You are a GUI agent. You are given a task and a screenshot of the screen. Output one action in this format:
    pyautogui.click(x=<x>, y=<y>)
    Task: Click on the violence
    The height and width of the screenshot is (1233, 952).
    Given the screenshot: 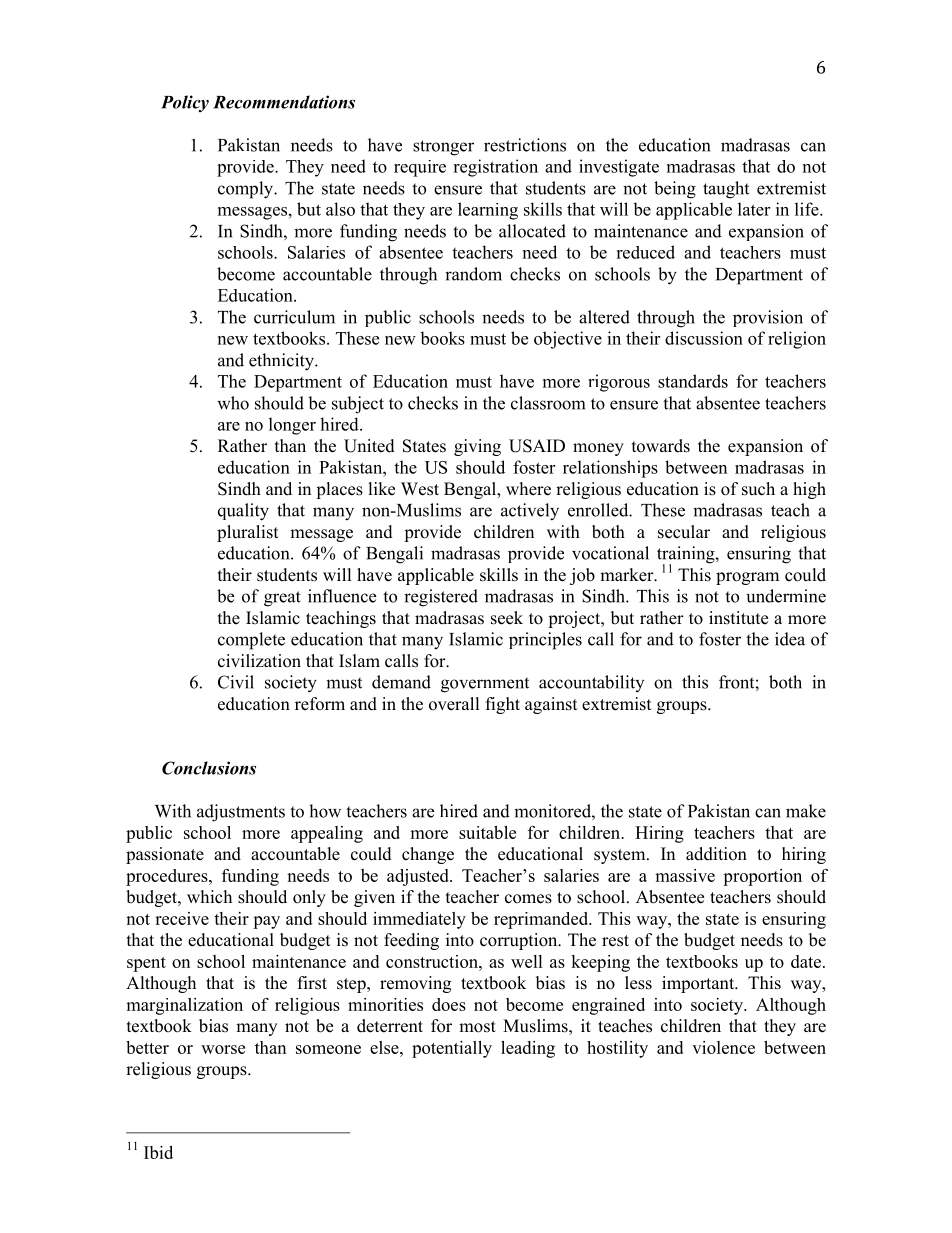 What is the action you would take?
    pyautogui.click(x=723, y=1047)
